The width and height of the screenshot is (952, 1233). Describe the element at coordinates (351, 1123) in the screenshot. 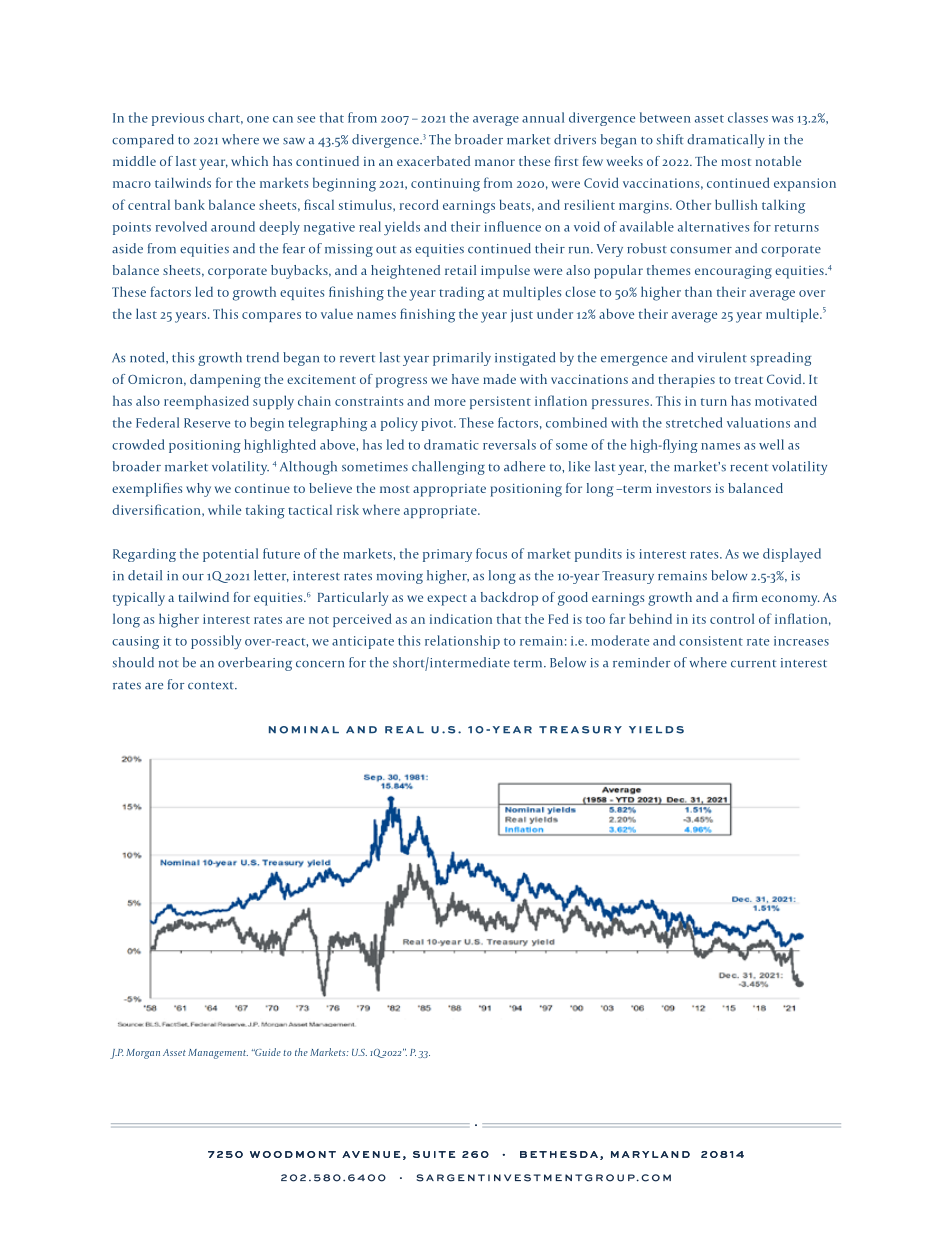

I see `through` at that location.
